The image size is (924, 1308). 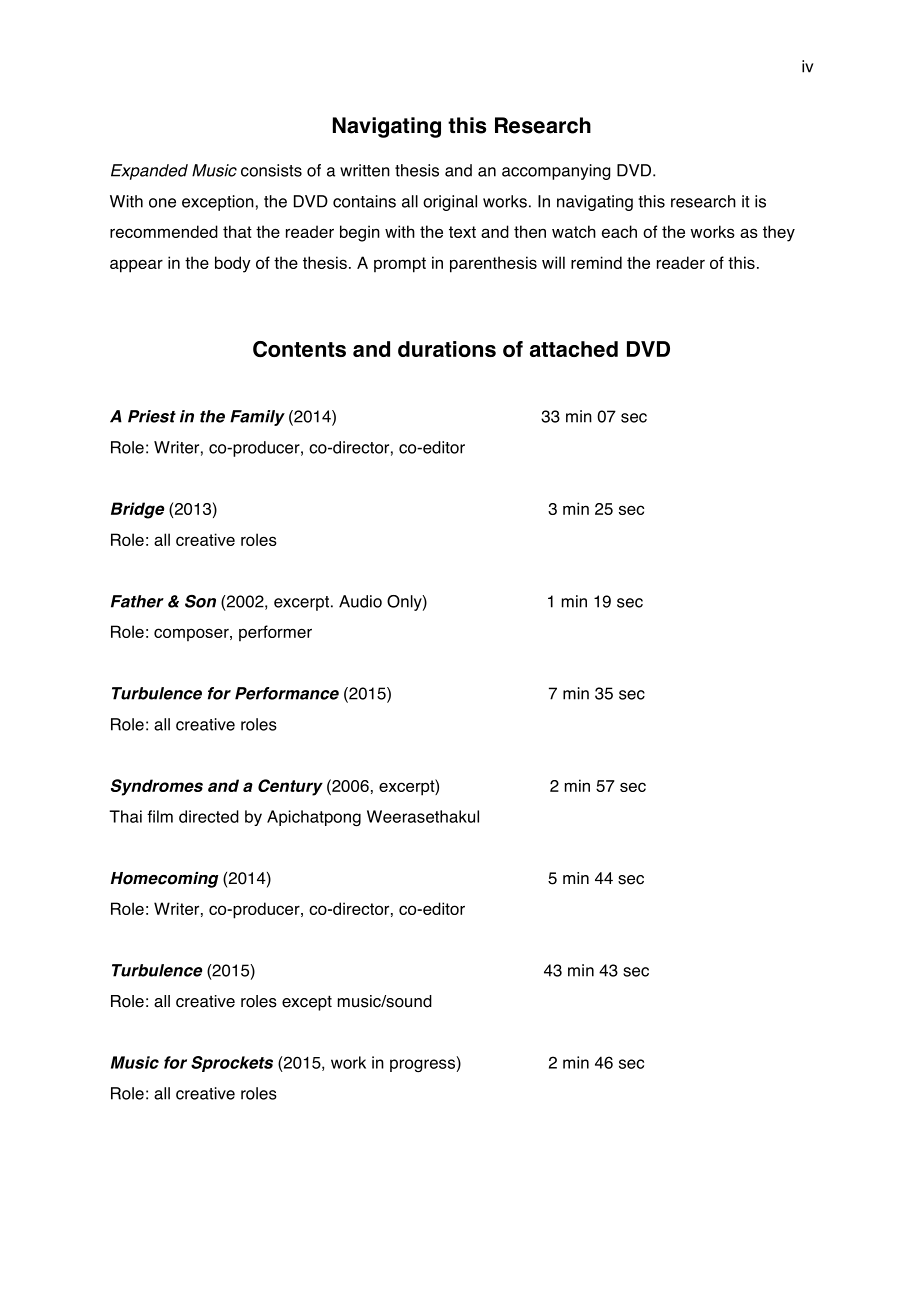 I want to click on Homecoming, so click(x=164, y=880).
